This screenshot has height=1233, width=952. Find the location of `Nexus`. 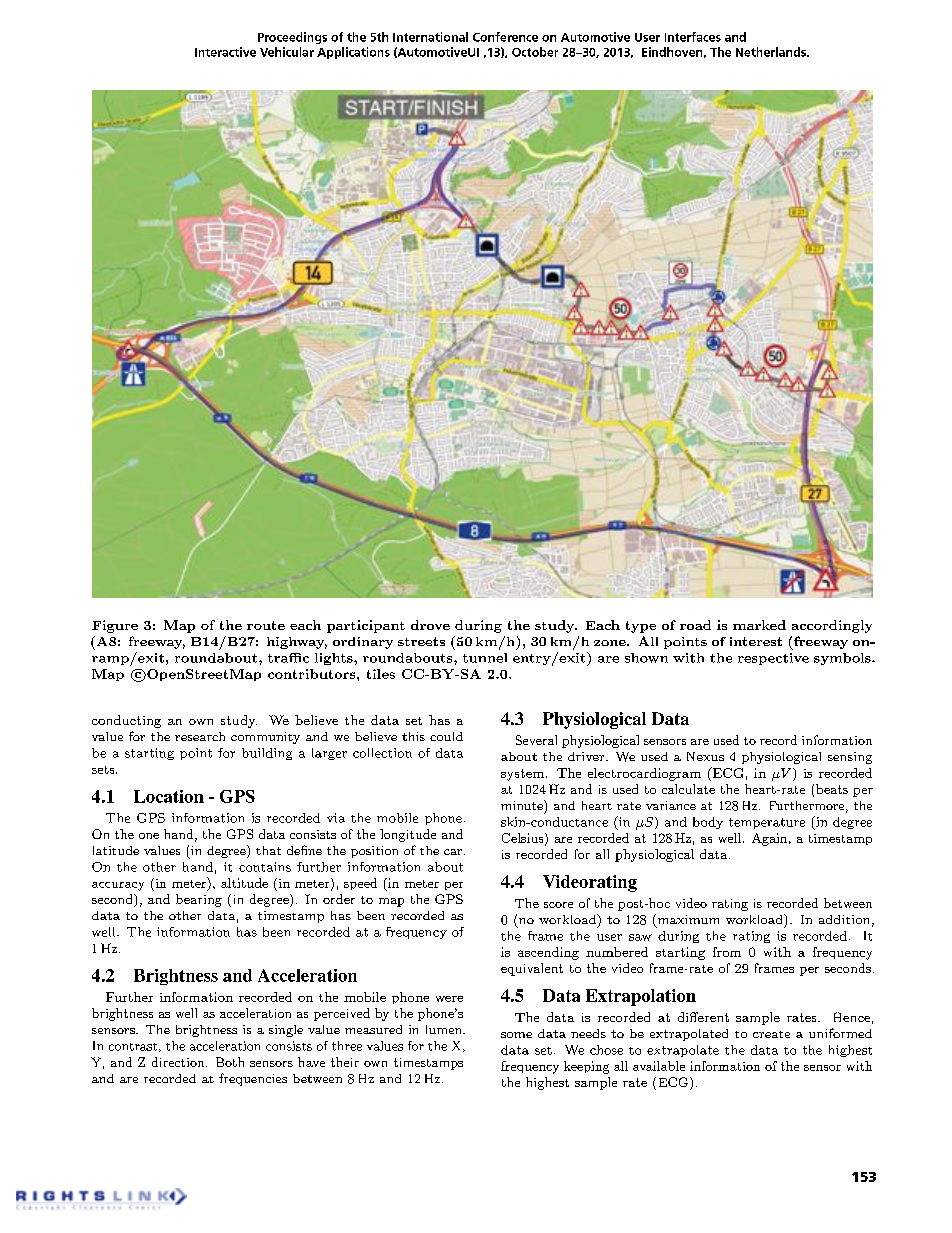

Nexus is located at coordinates (705, 756).
